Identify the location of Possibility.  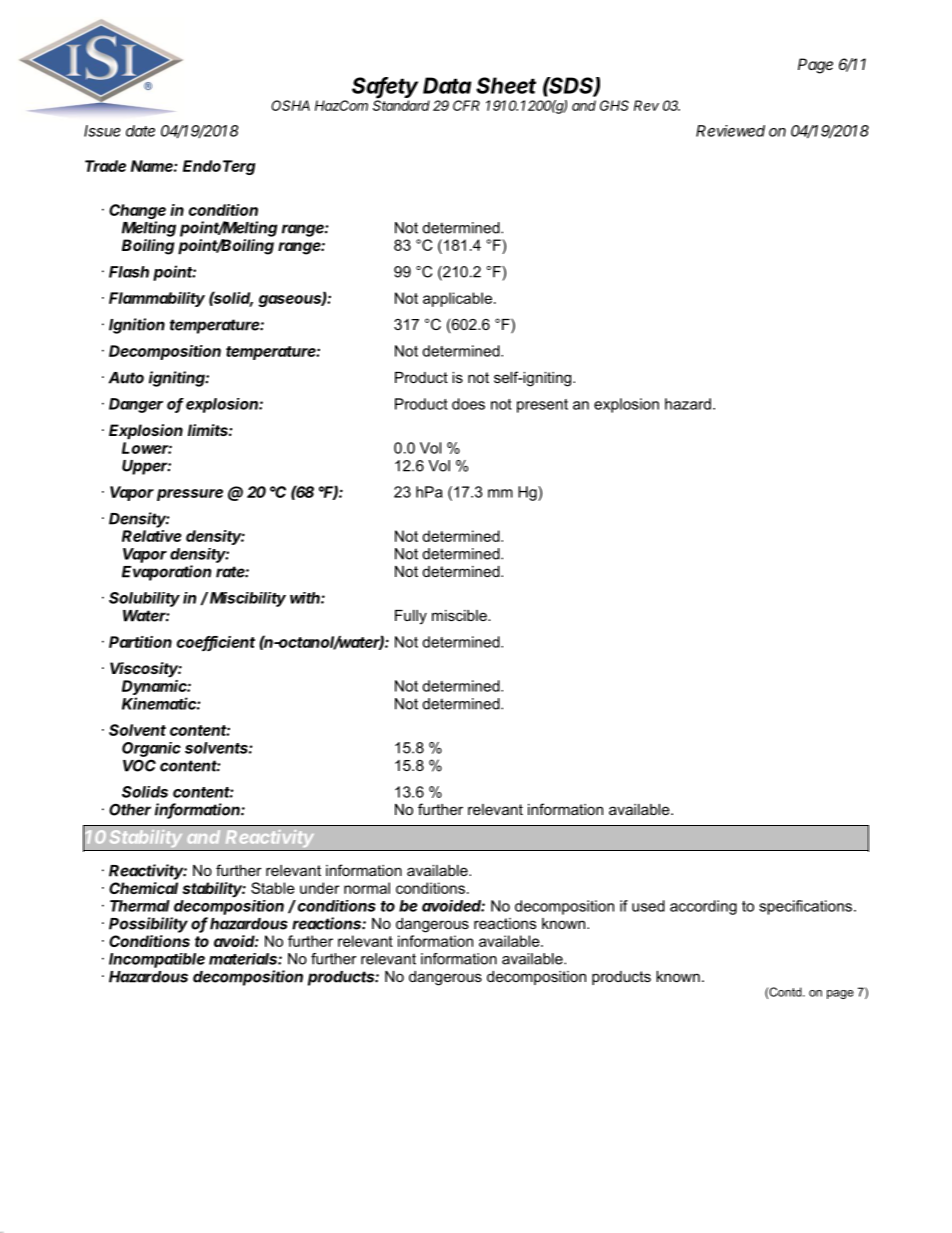
(148, 925).
